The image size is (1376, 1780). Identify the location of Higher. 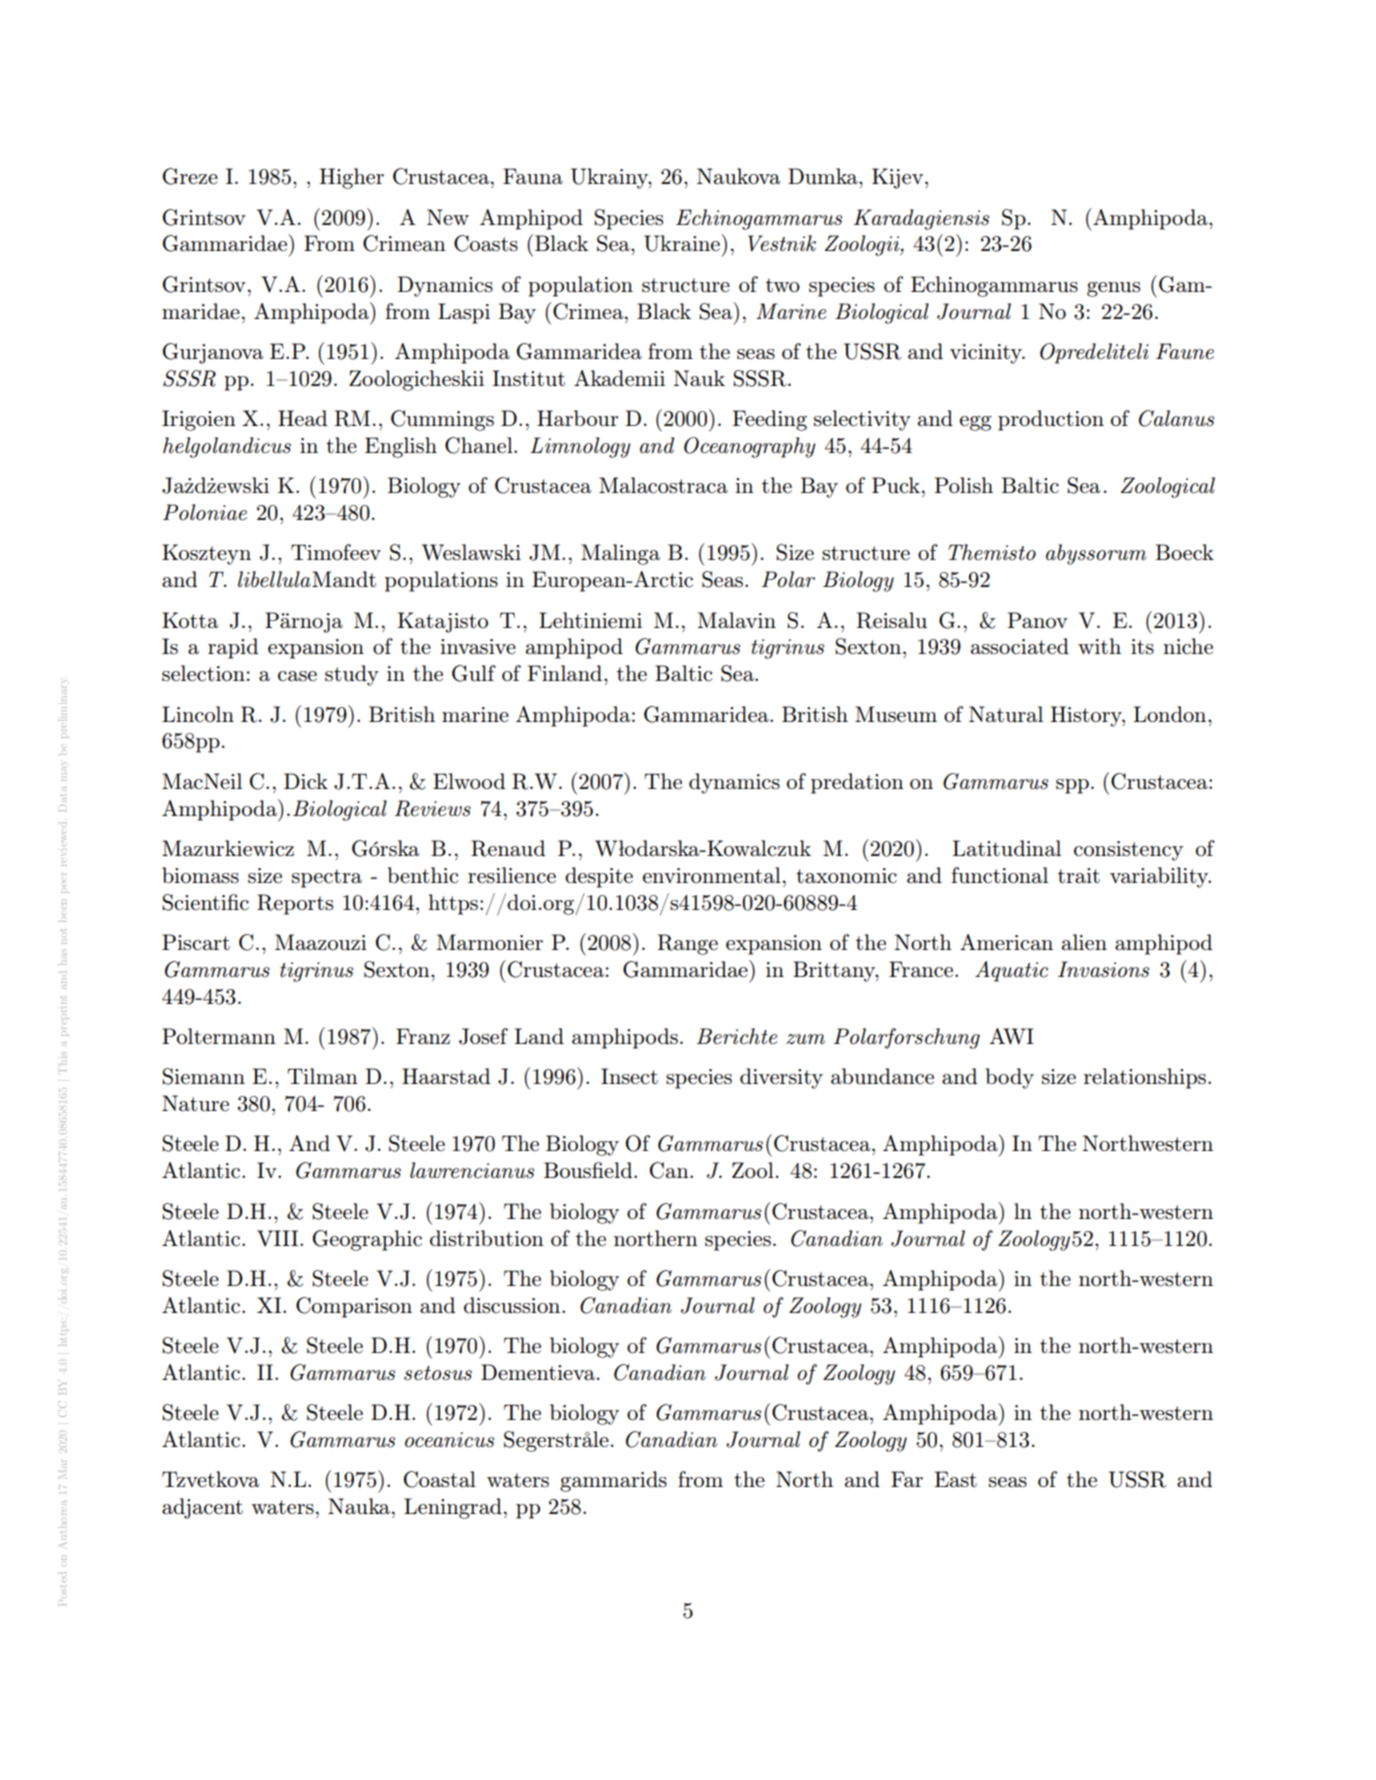
(351, 178).
